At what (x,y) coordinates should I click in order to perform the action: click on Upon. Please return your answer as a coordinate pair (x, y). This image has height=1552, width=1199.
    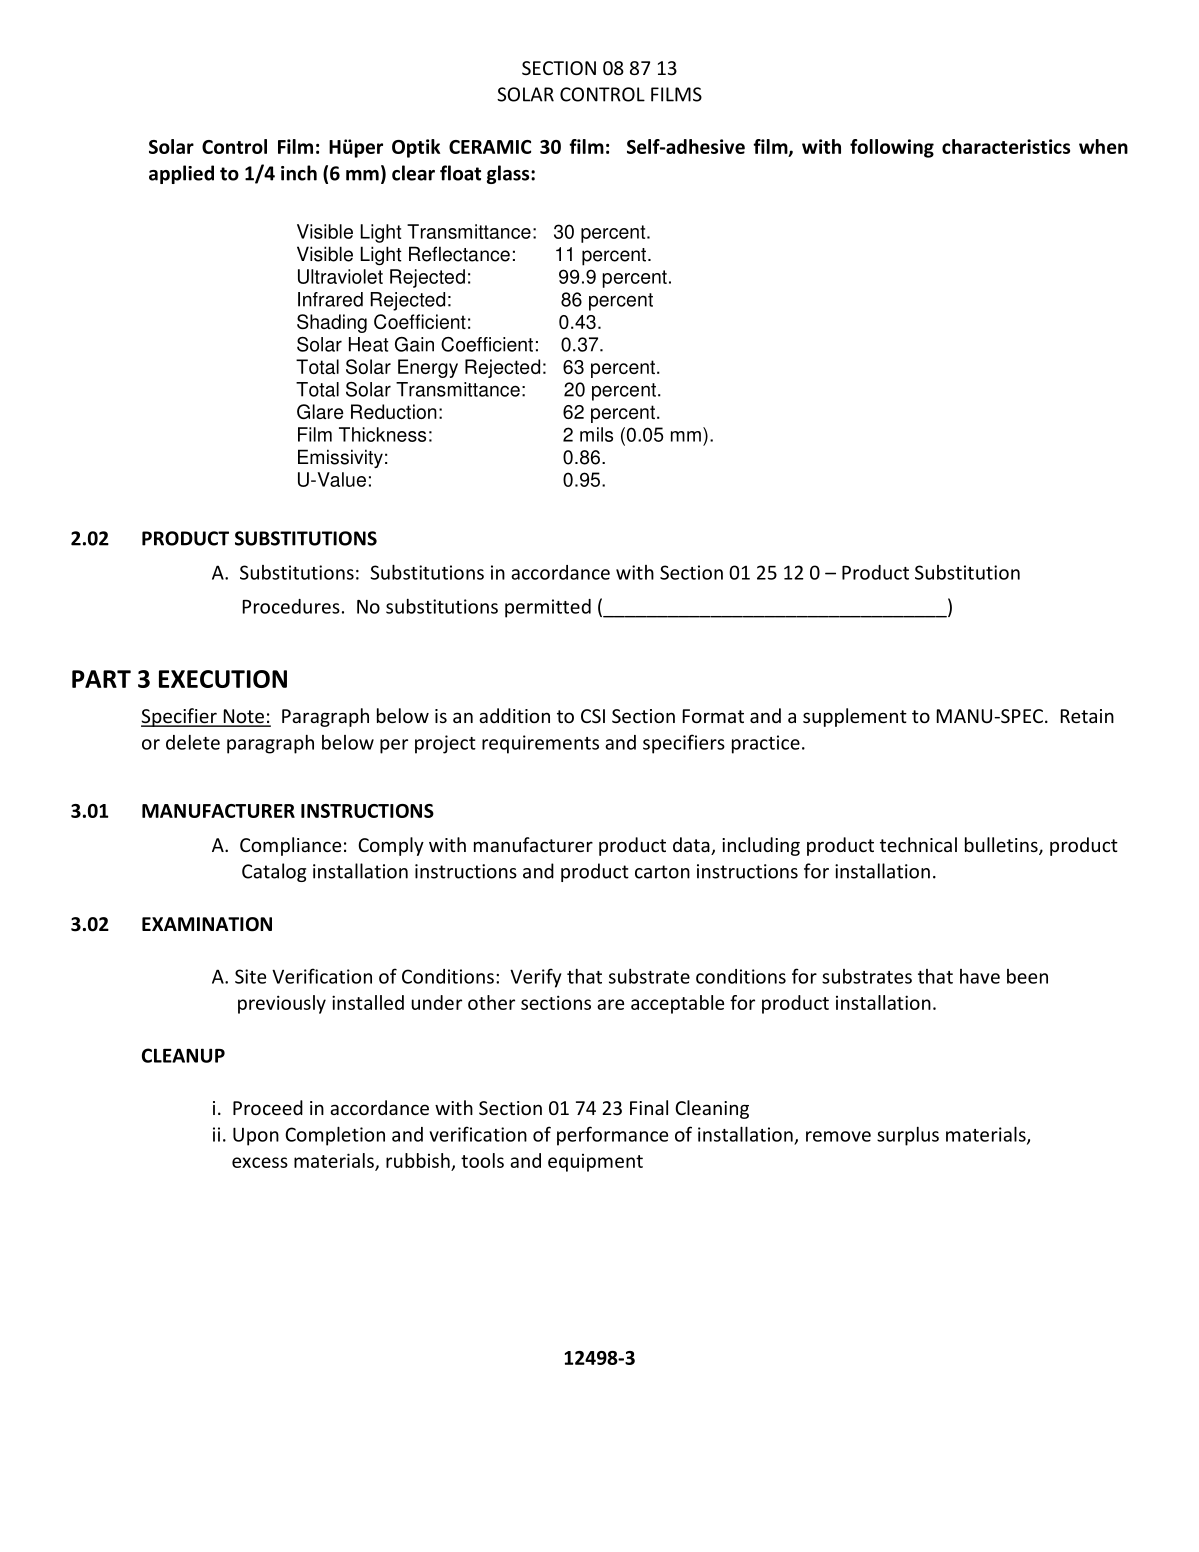
    Looking at the image, I should click on (256, 1136).
